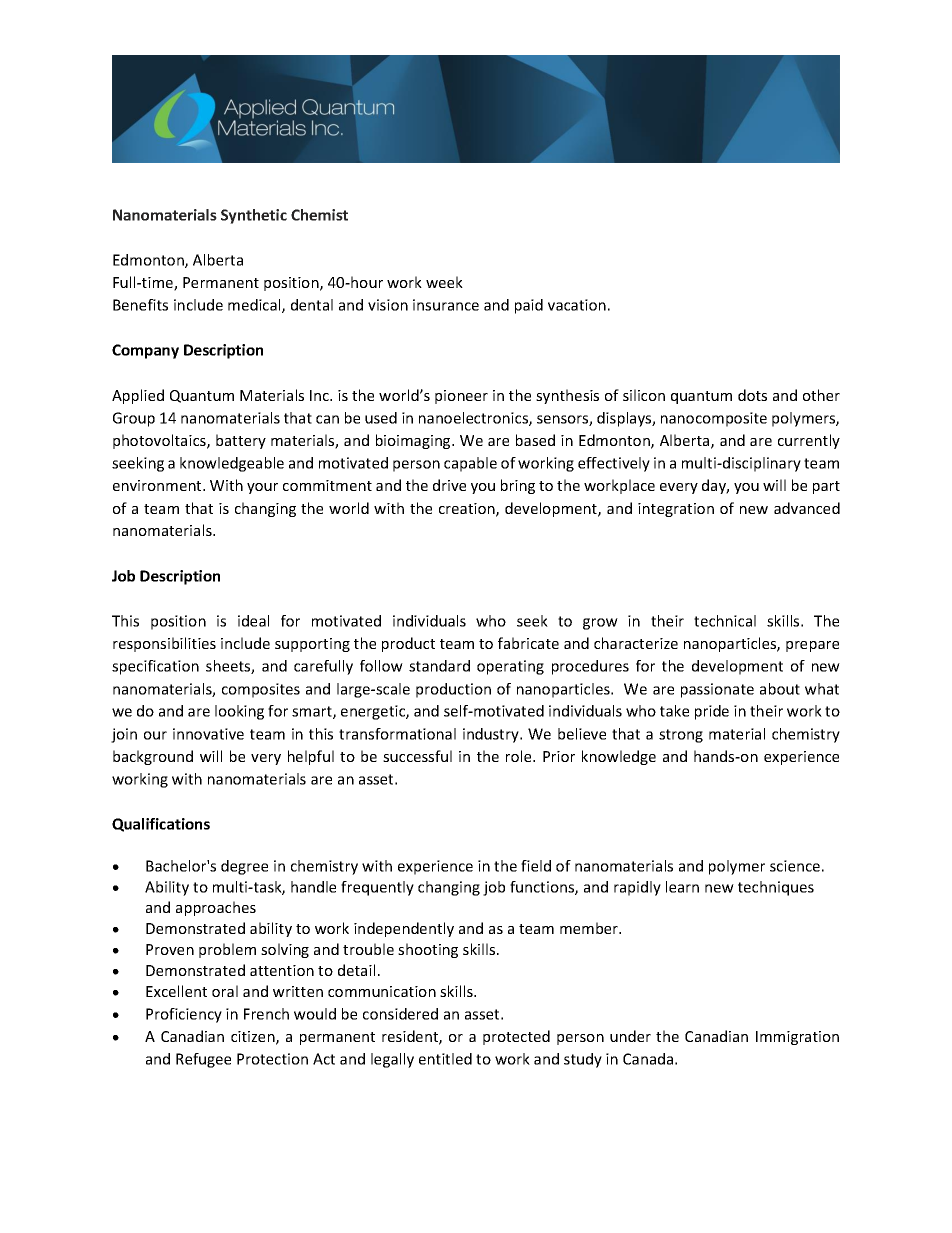 This screenshot has height=1233, width=952. Describe the element at coordinates (676, 510) in the screenshot. I see `integration` at that location.
